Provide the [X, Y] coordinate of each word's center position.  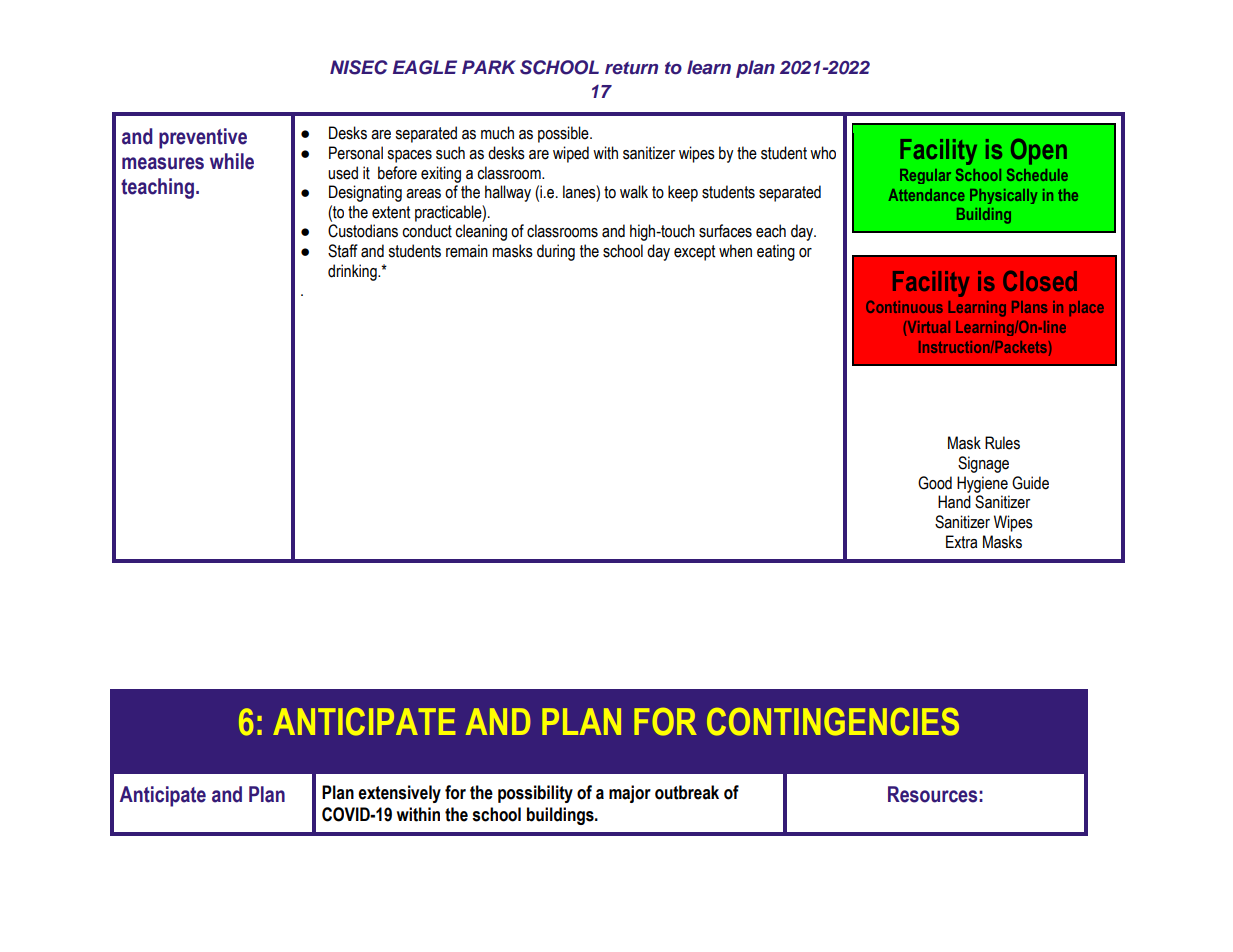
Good [935, 483]
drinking [353, 272]
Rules [1002, 443]
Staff [343, 251]
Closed [1040, 280]
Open [1039, 151]
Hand [954, 502]
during [556, 252]
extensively [399, 794]
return [631, 68]
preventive [203, 138]
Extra [961, 542]
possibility [535, 794]
